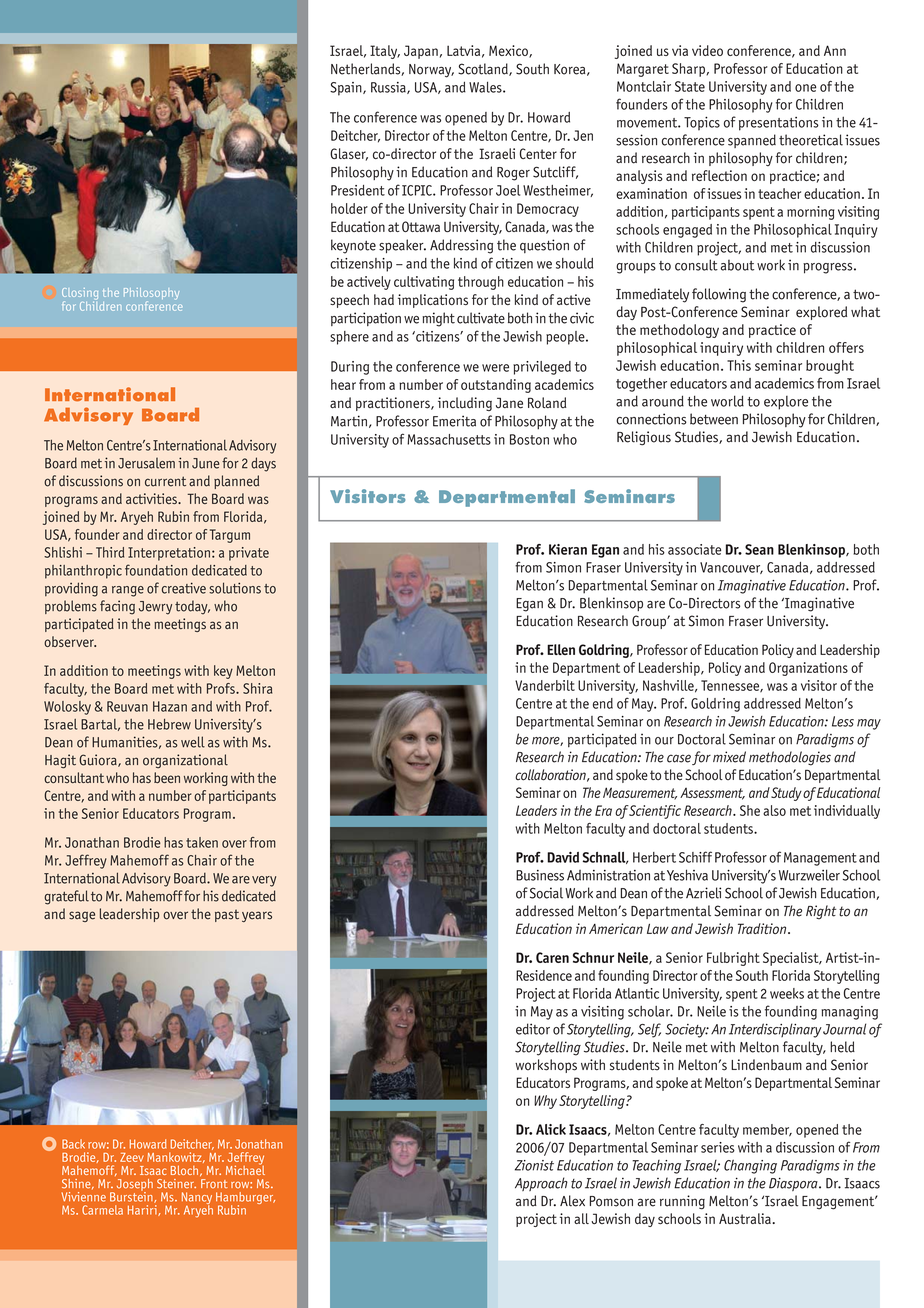  Describe the element at coordinates (808, 669) in the image. I see `Organizations` at that location.
